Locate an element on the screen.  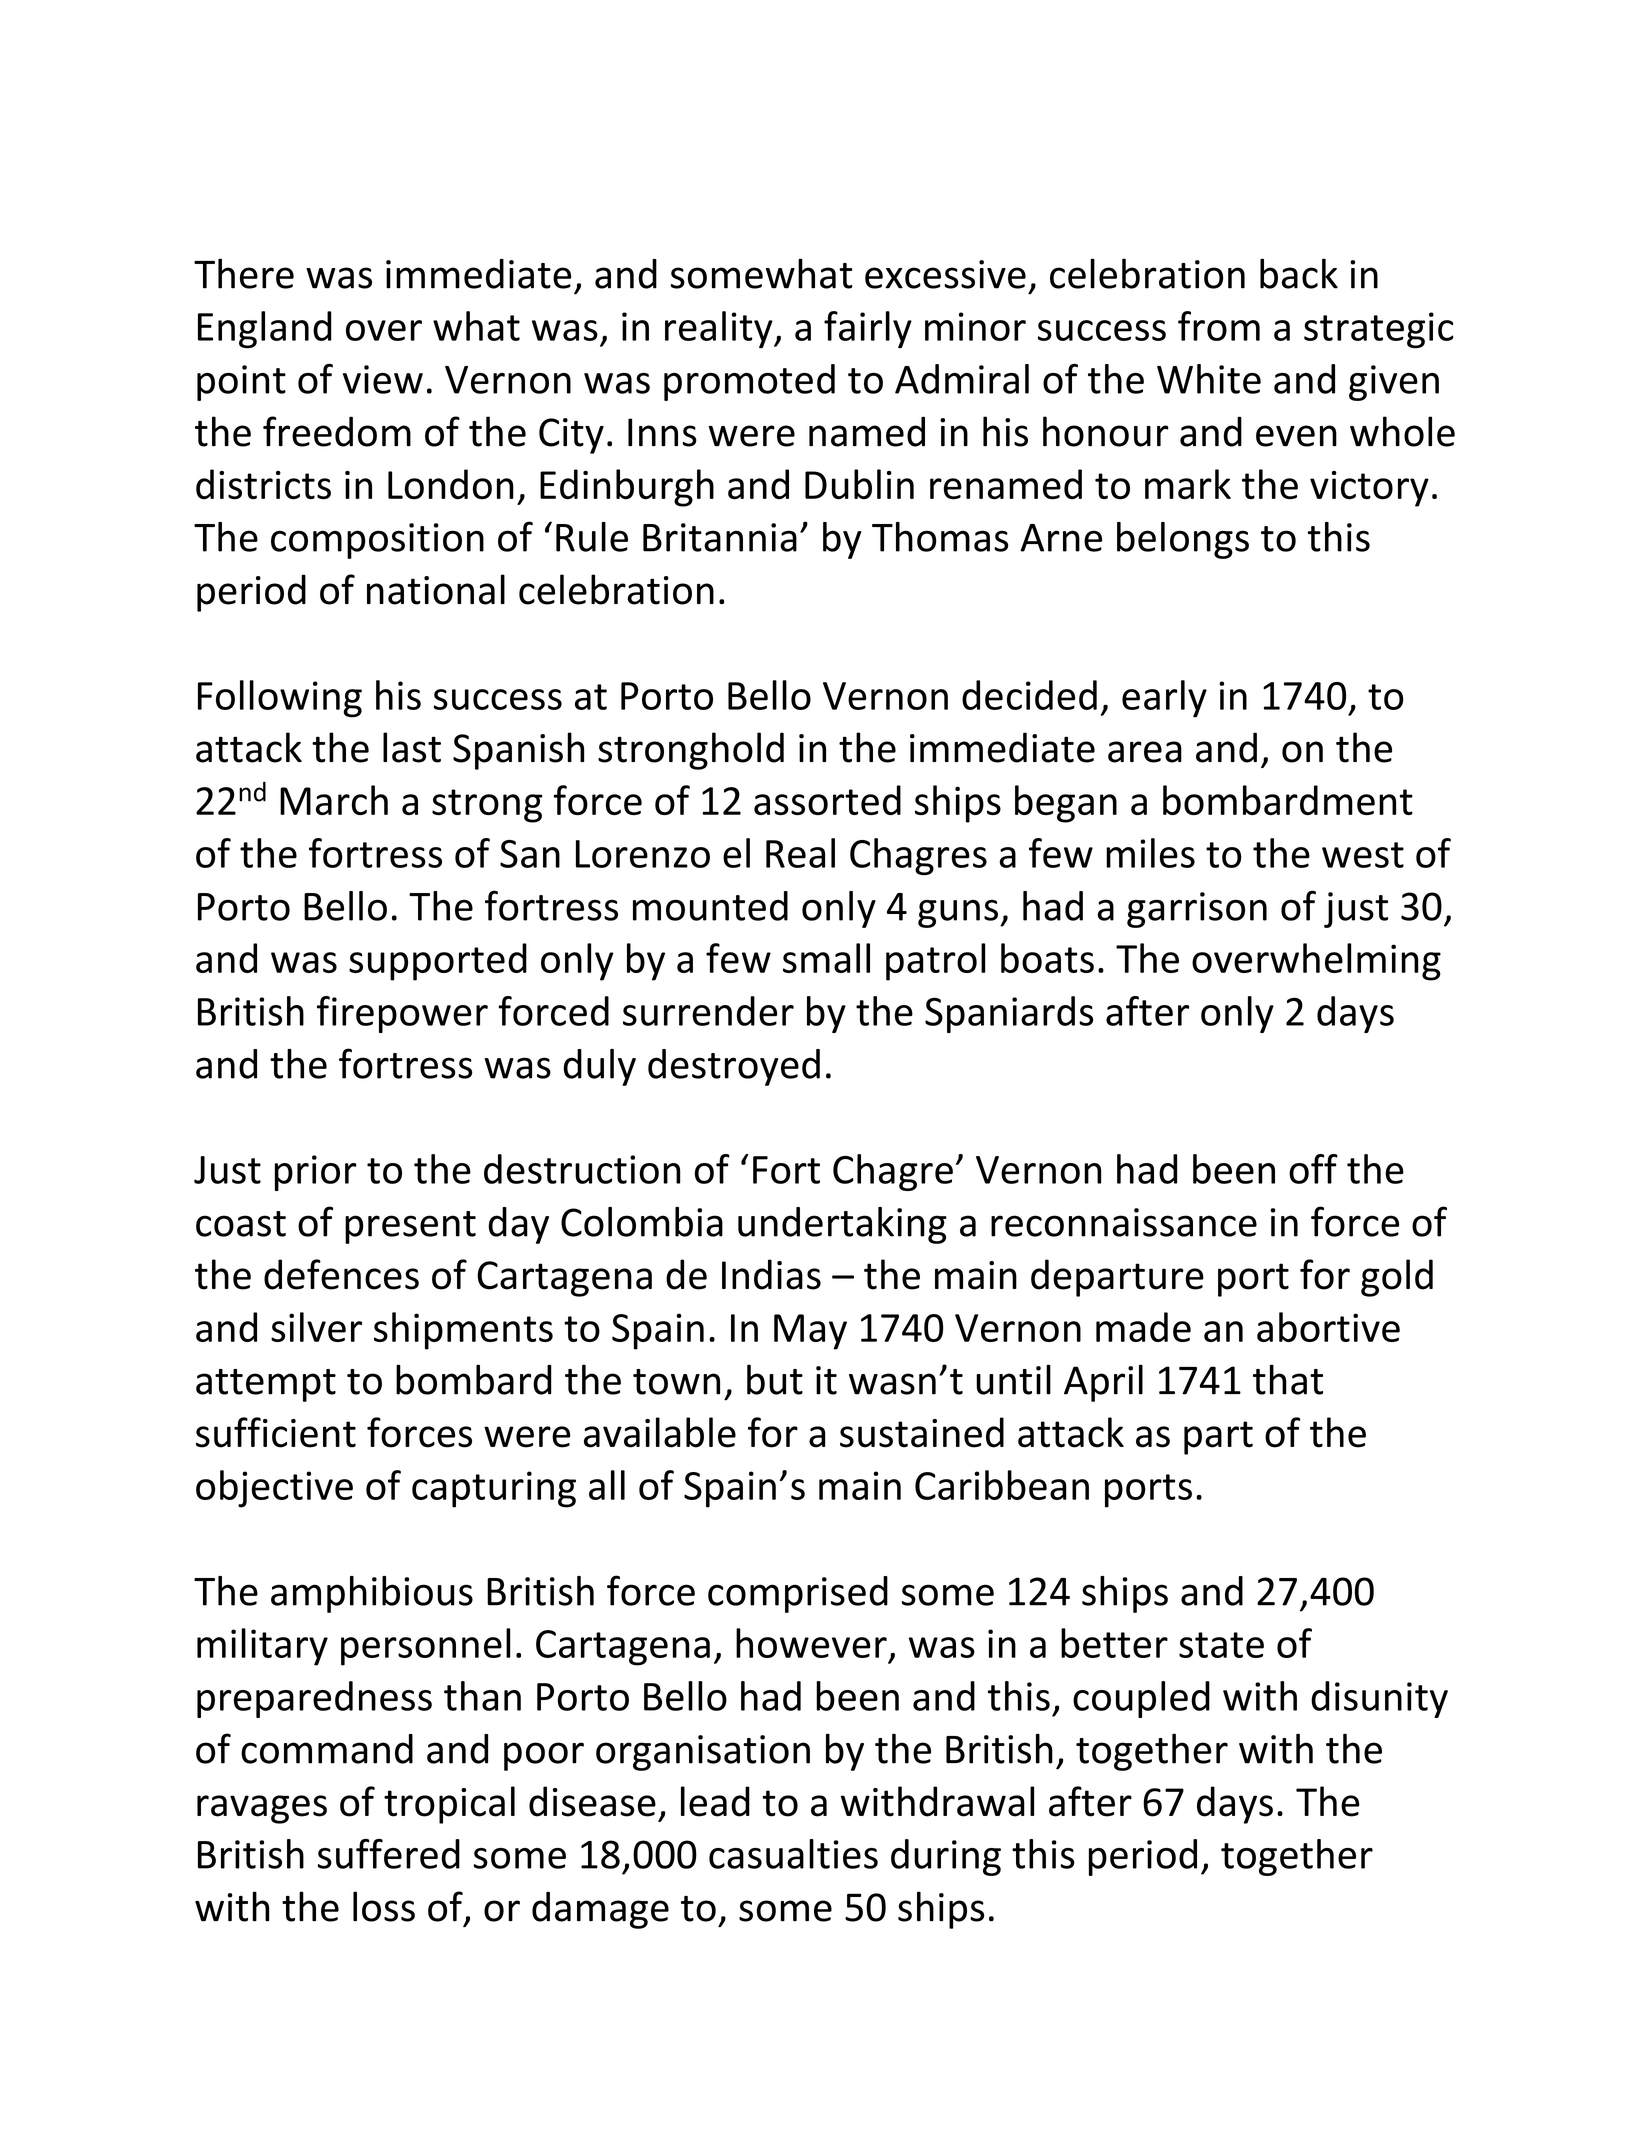
comprised is located at coordinates (798, 1594).
